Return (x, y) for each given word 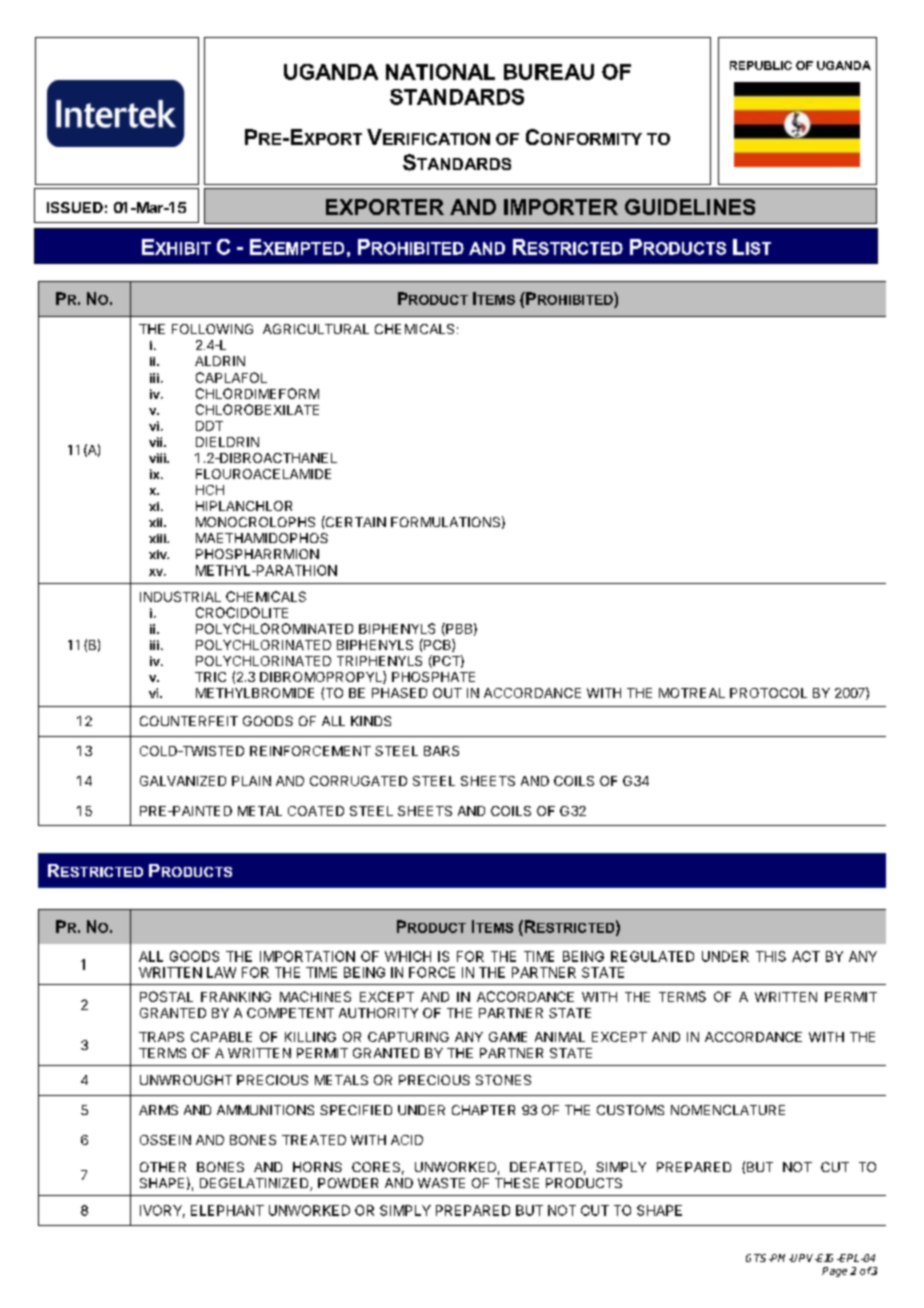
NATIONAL (440, 72)
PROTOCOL (768, 693)
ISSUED (75, 207)
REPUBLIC (761, 65)
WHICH (408, 956)
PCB (437, 645)
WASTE (441, 1183)
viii (158, 458)
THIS (771, 956)
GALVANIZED (183, 781)
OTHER (163, 1167)
